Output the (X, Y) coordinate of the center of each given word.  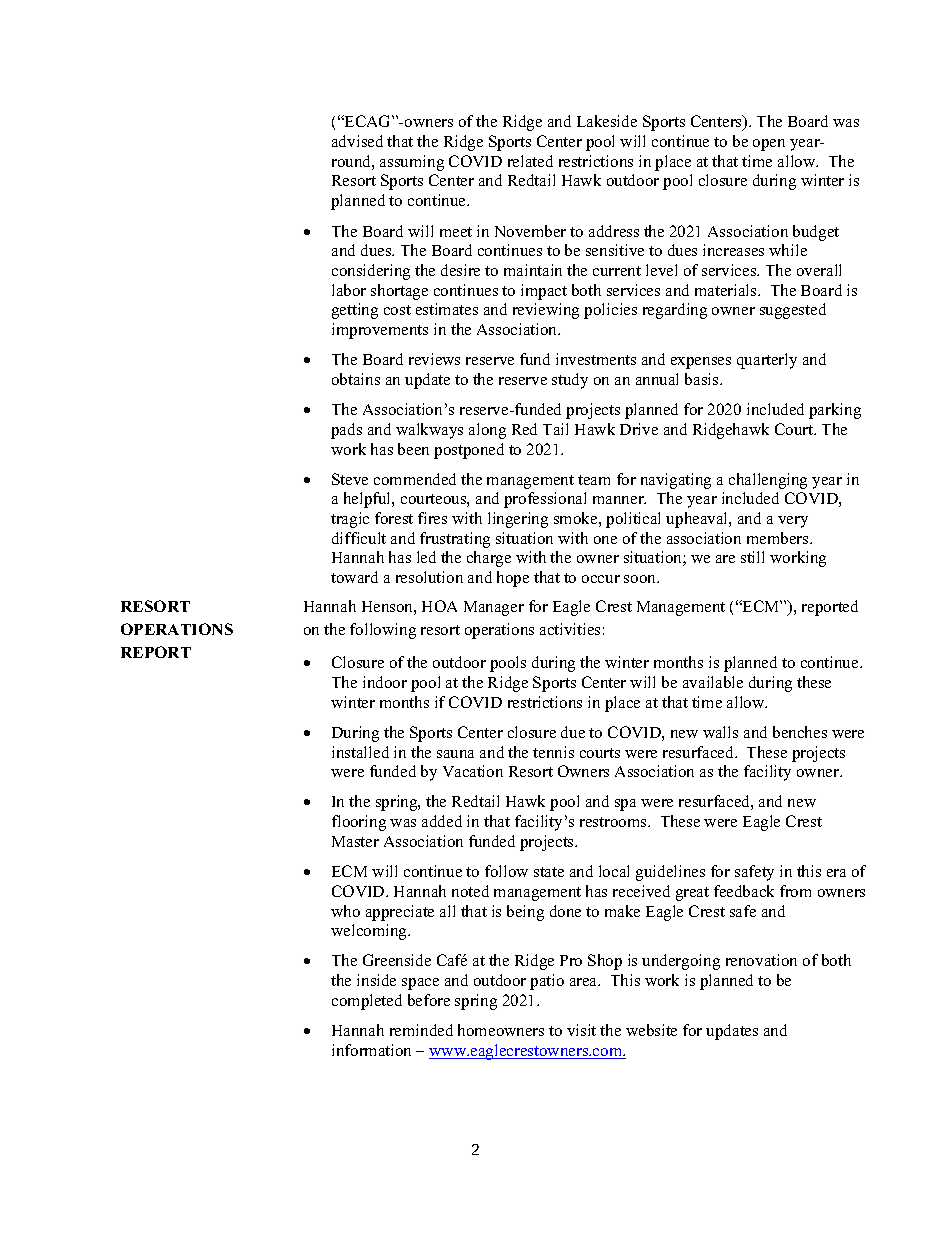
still (752, 557)
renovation (761, 960)
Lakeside (607, 121)
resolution (429, 577)
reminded (421, 1030)
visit (581, 1030)
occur (601, 579)
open (769, 145)
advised (357, 141)
